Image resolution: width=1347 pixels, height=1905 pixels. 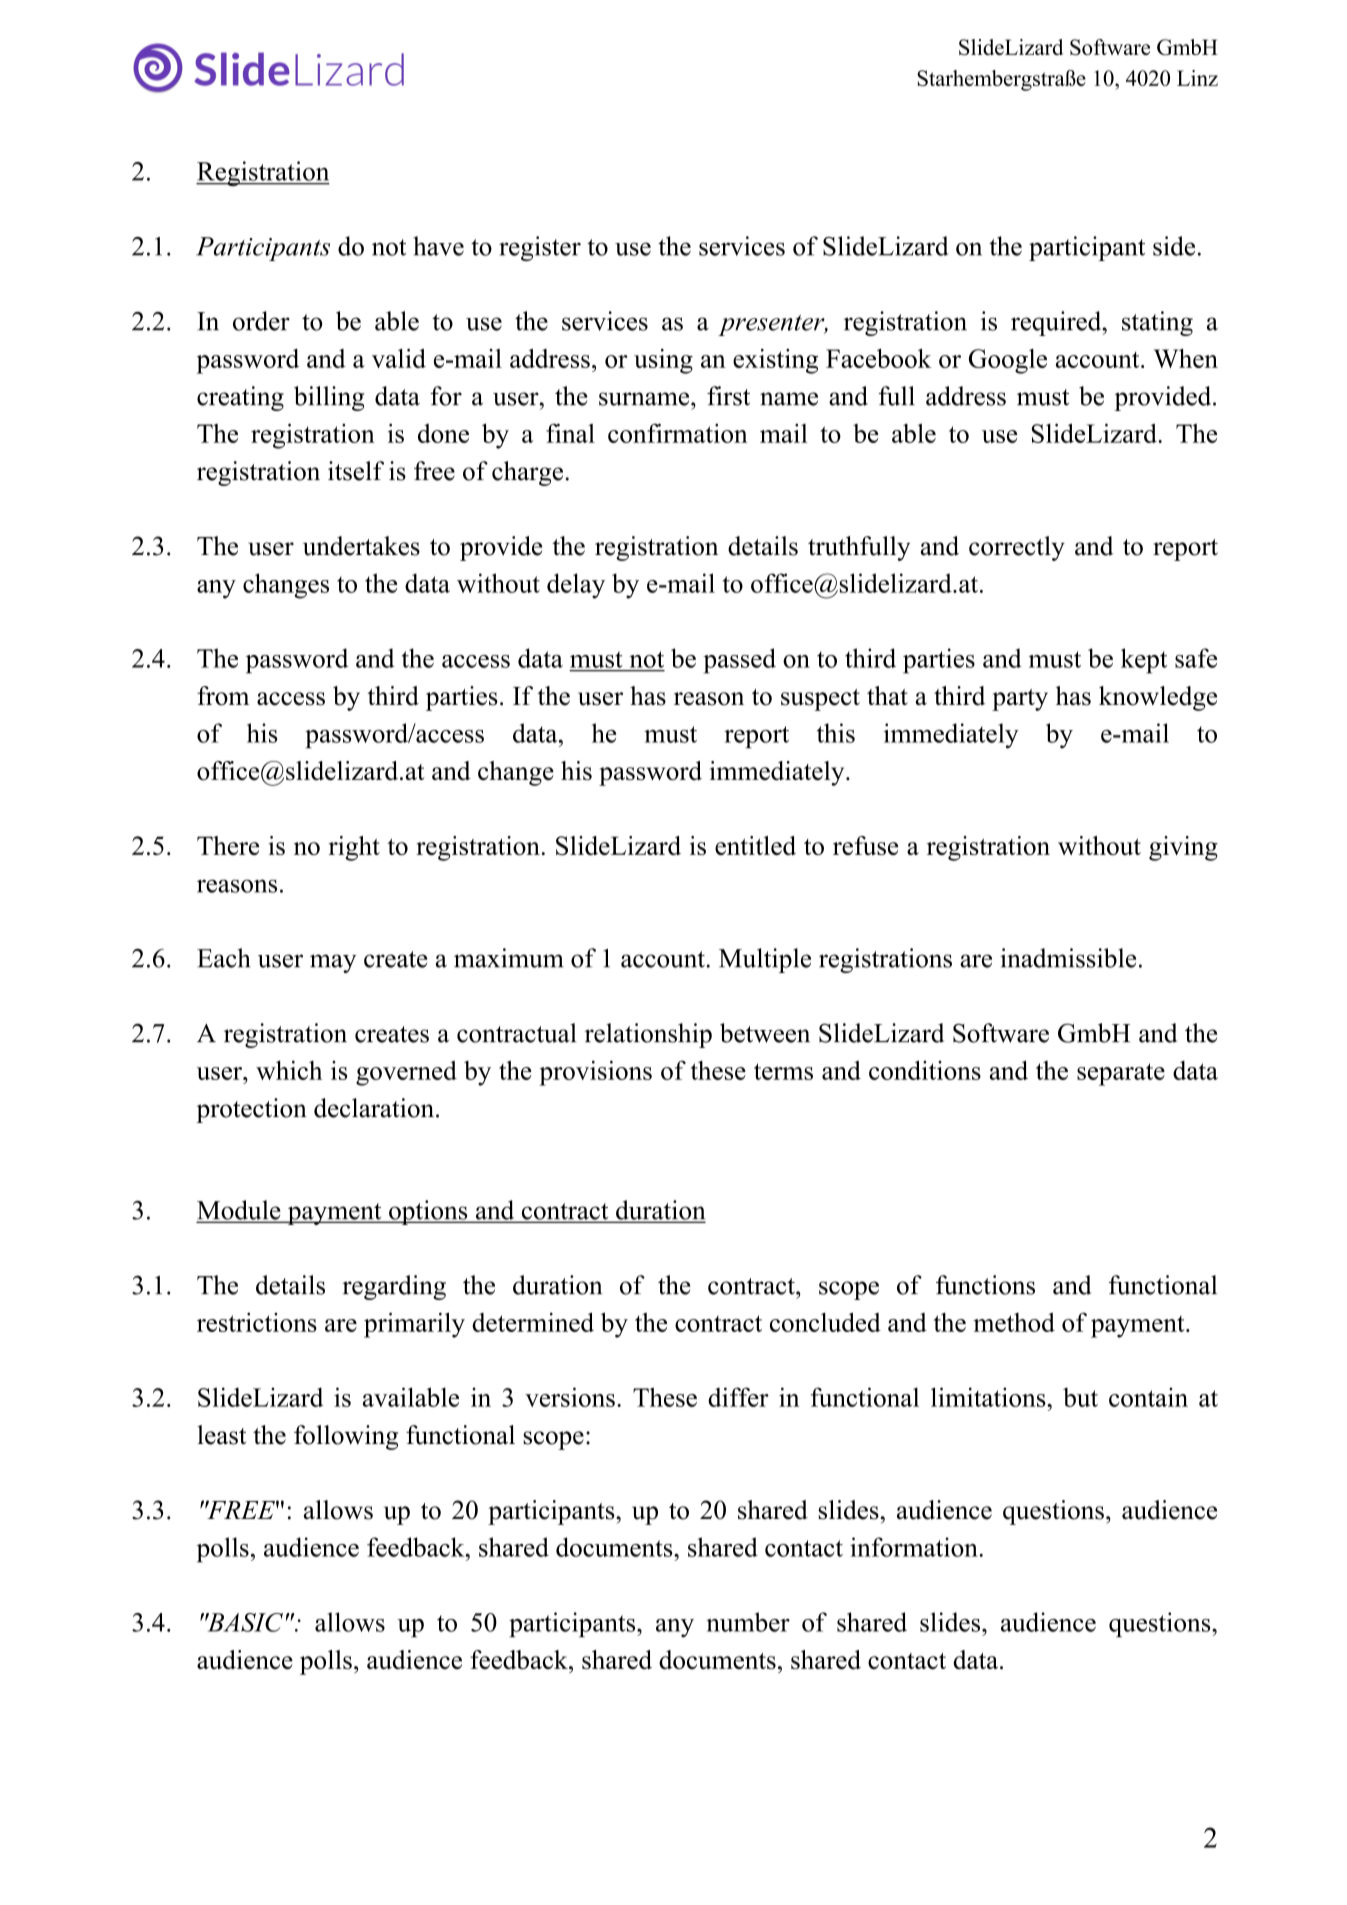 I want to click on following, so click(x=346, y=1437).
